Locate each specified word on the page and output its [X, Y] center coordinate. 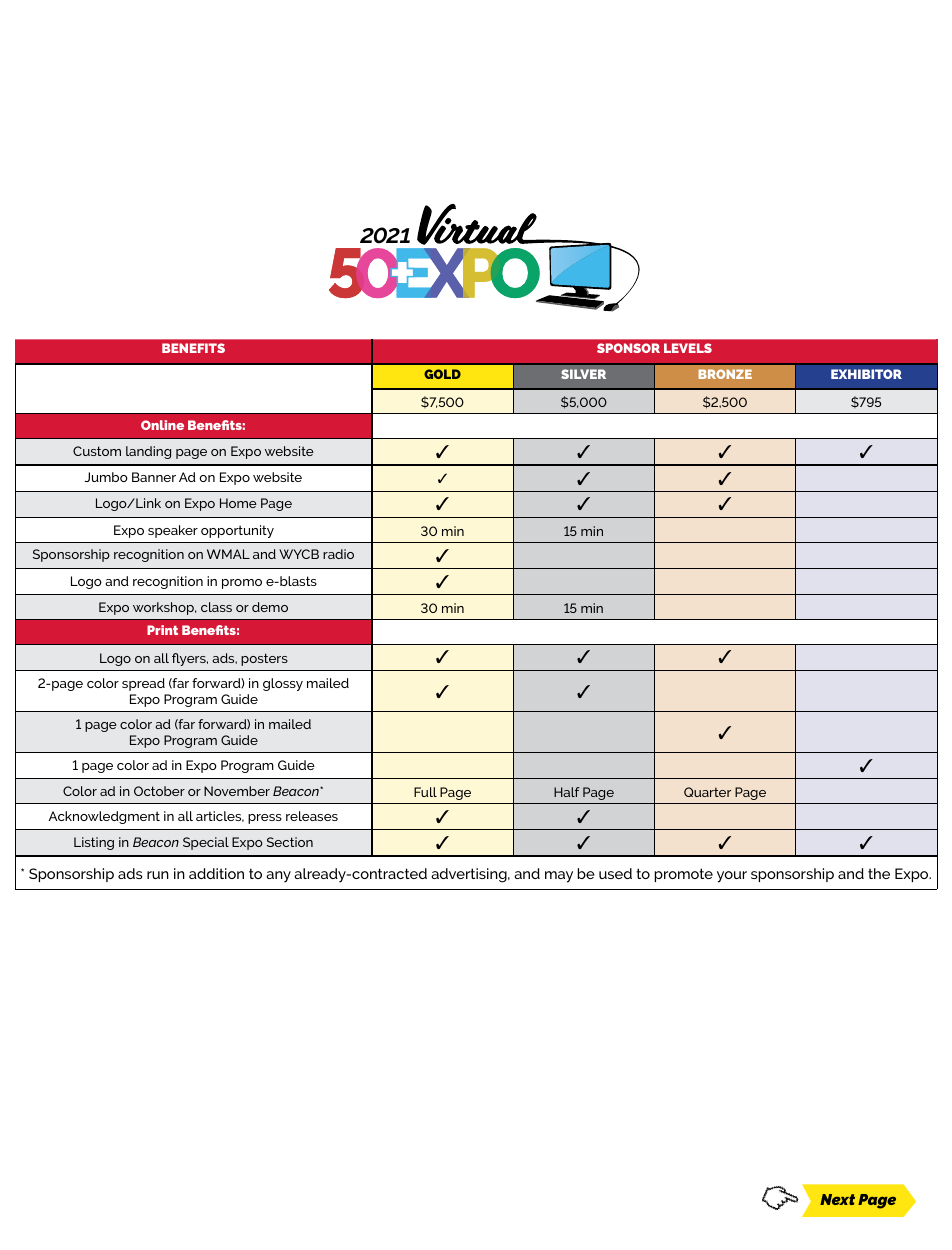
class [216, 607]
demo [270, 607]
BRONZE [725, 374]
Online [162, 425]
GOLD [442, 374]
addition [216, 873]
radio [338, 554]
